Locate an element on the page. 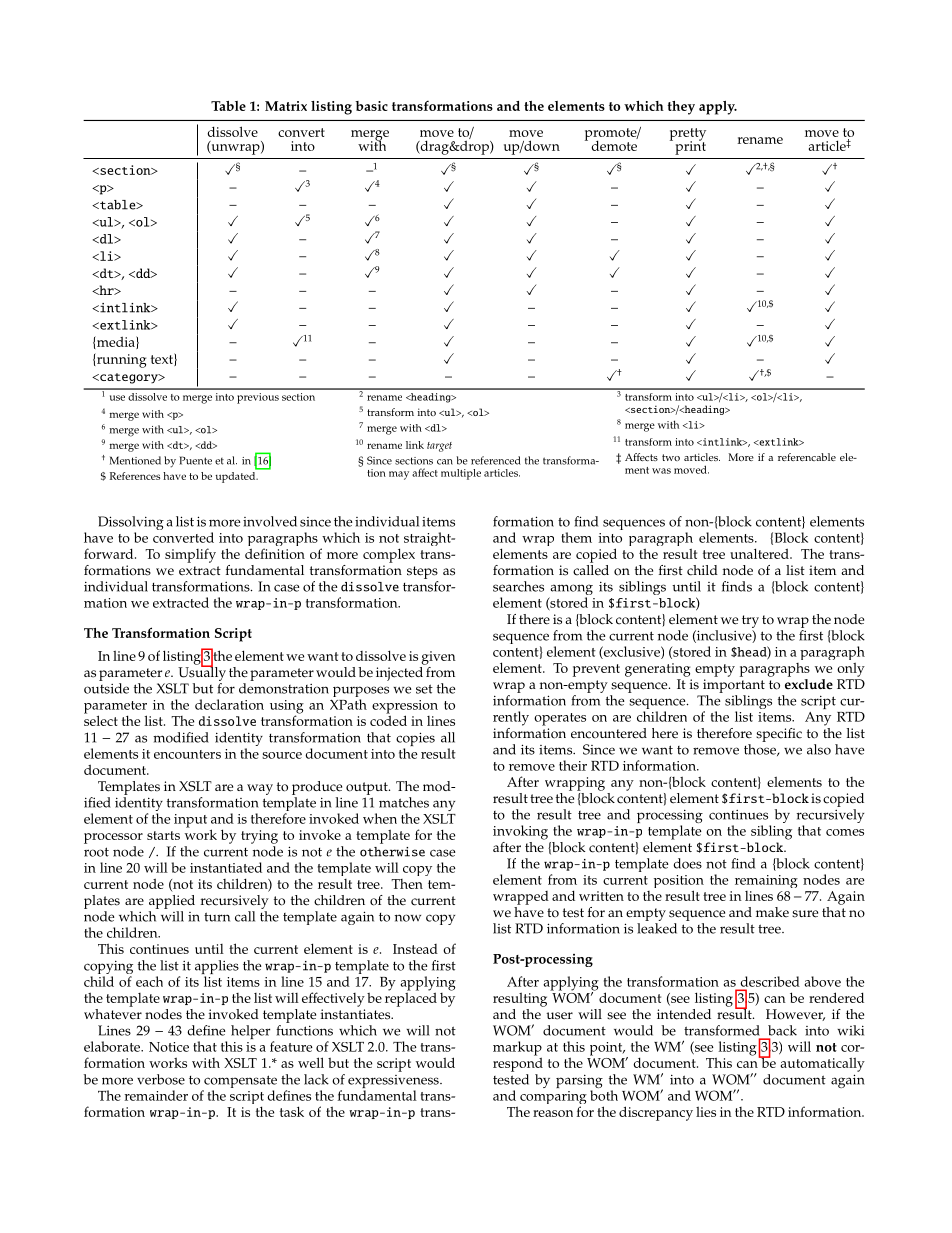 This document has width=952, height=1233. two is located at coordinates (671, 457).
